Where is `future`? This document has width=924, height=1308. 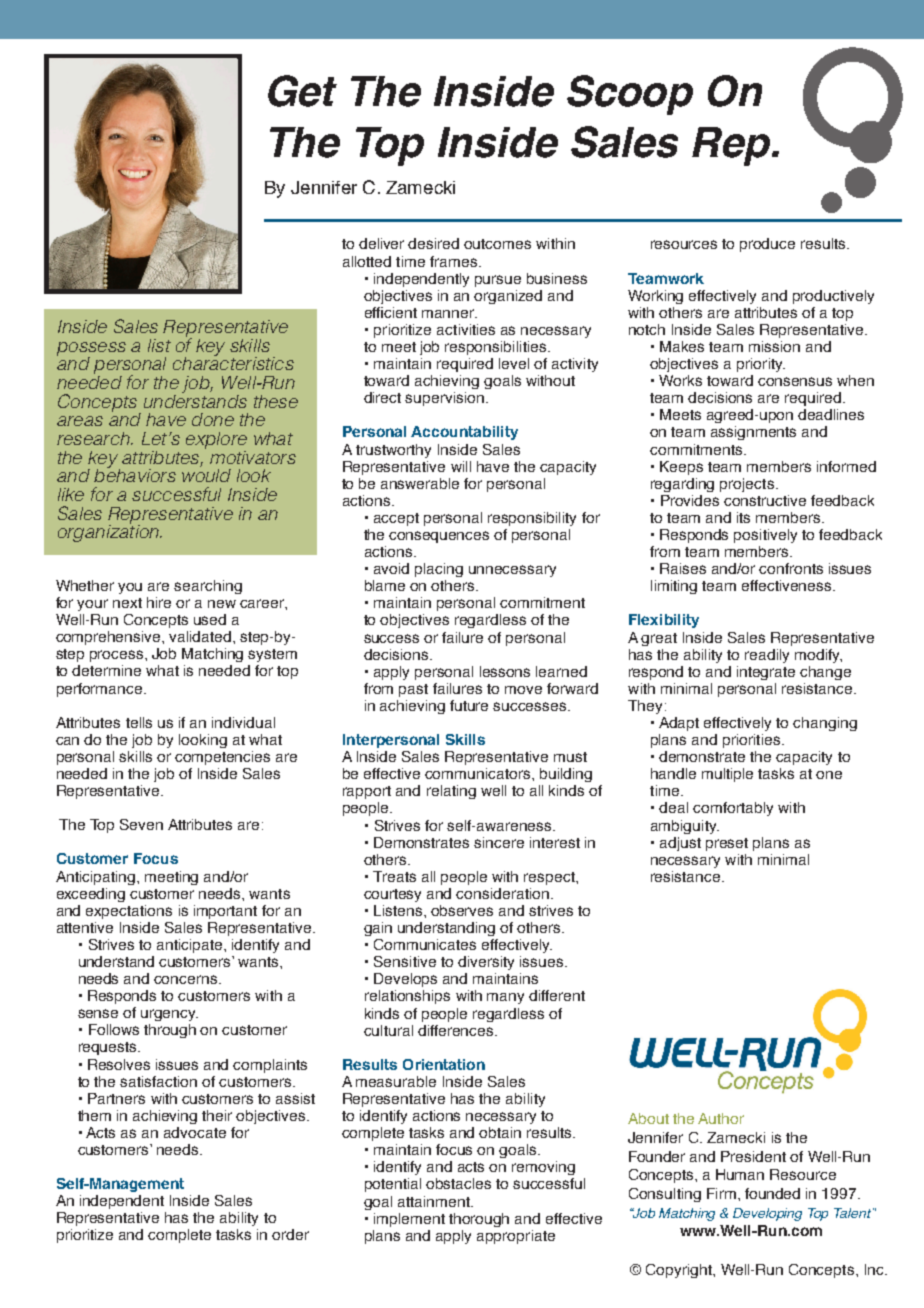 future is located at coordinates (469, 705).
